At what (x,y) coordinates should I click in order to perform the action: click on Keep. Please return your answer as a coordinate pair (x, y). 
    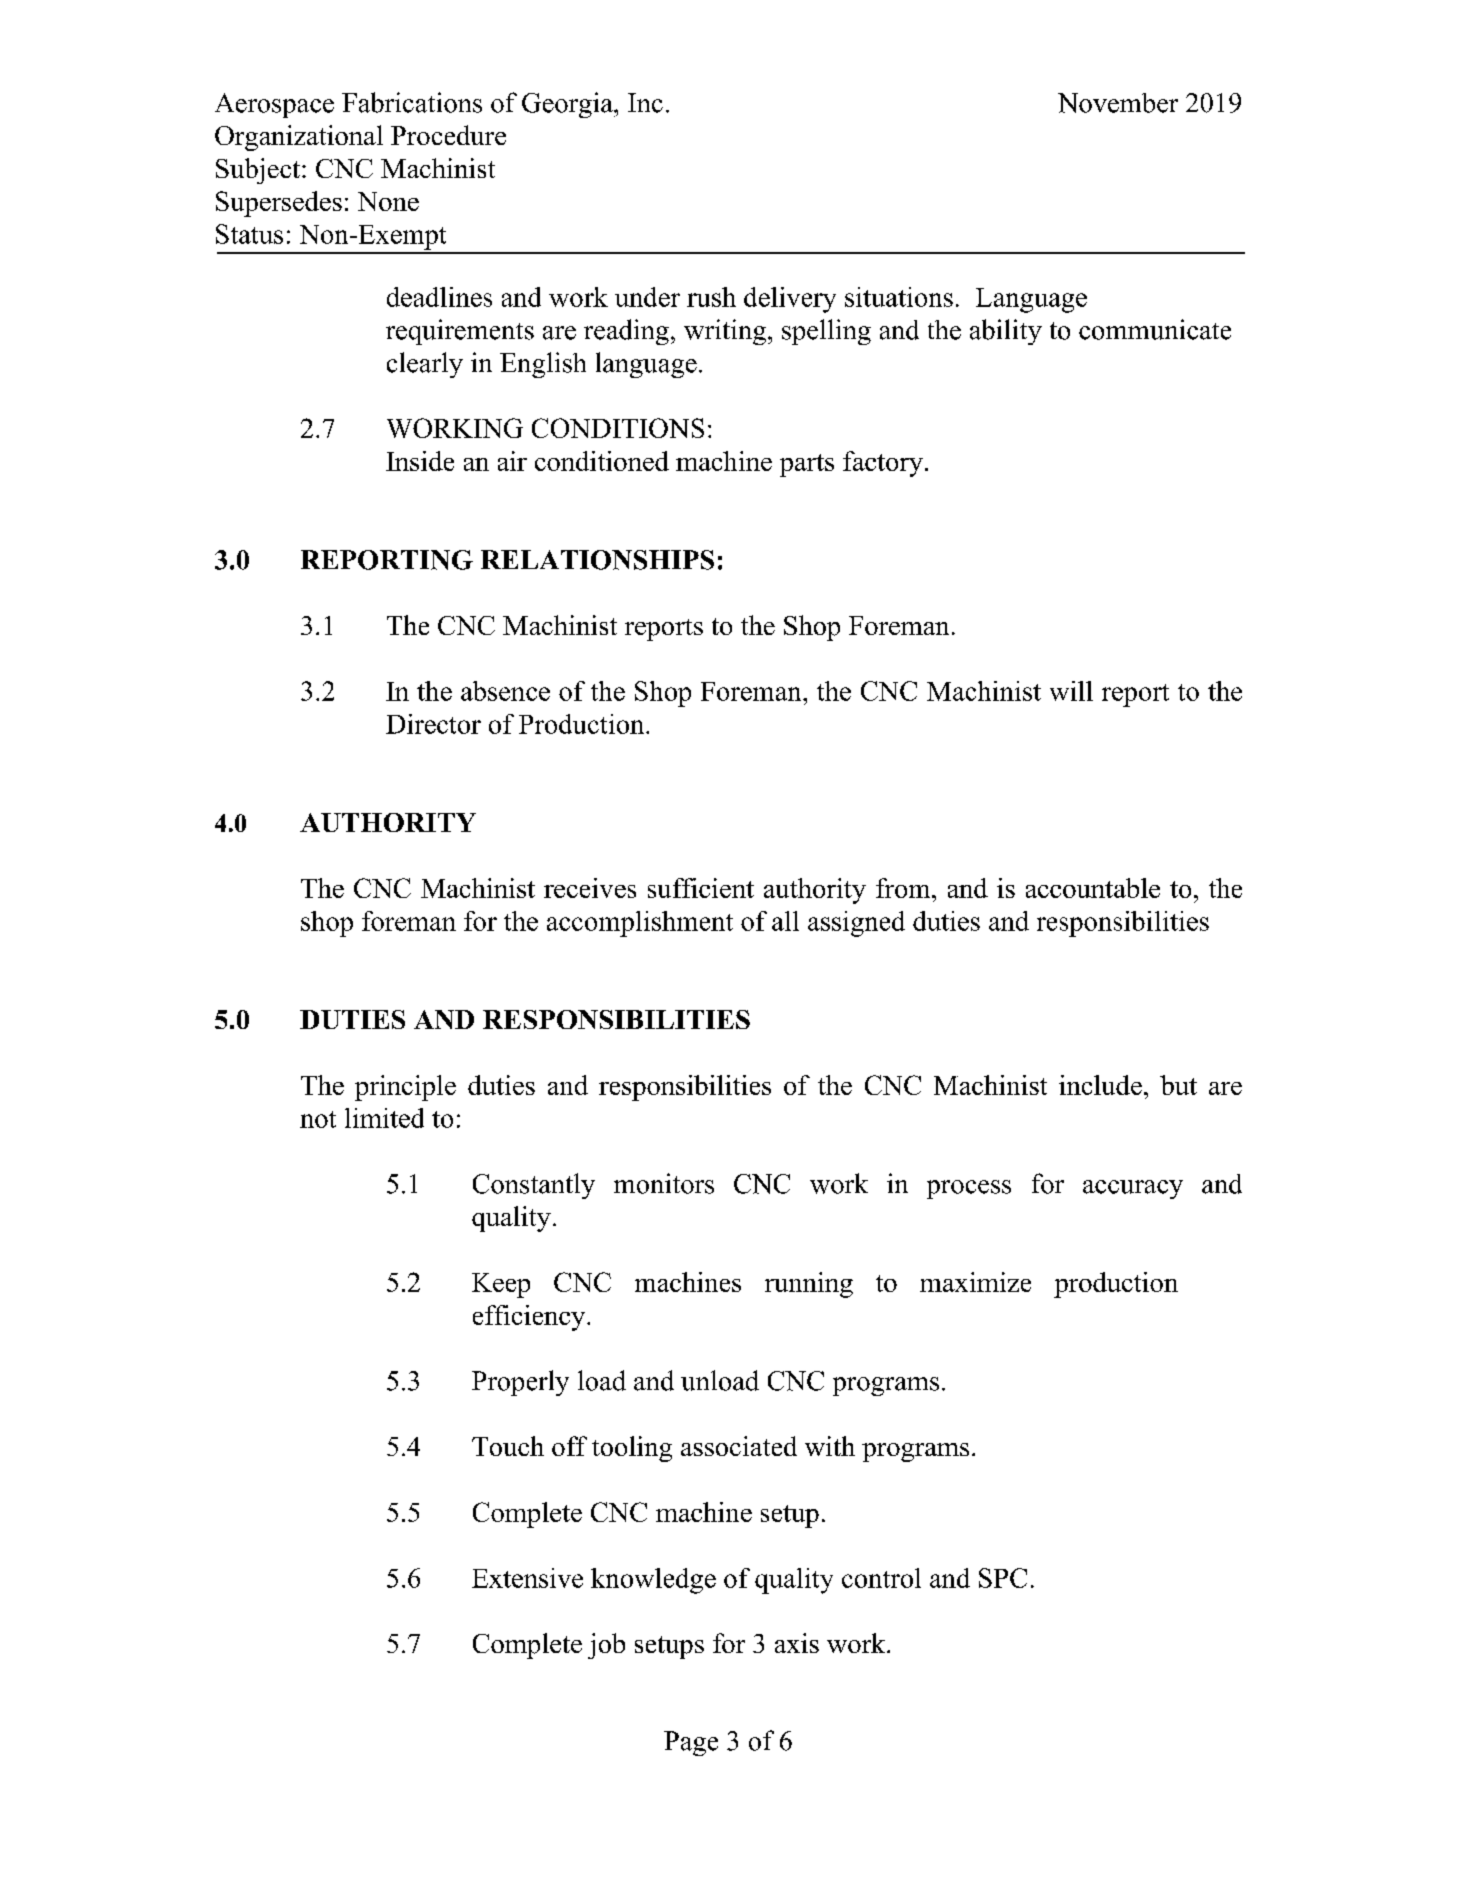
    Looking at the image, I should click on (501, 1285).
